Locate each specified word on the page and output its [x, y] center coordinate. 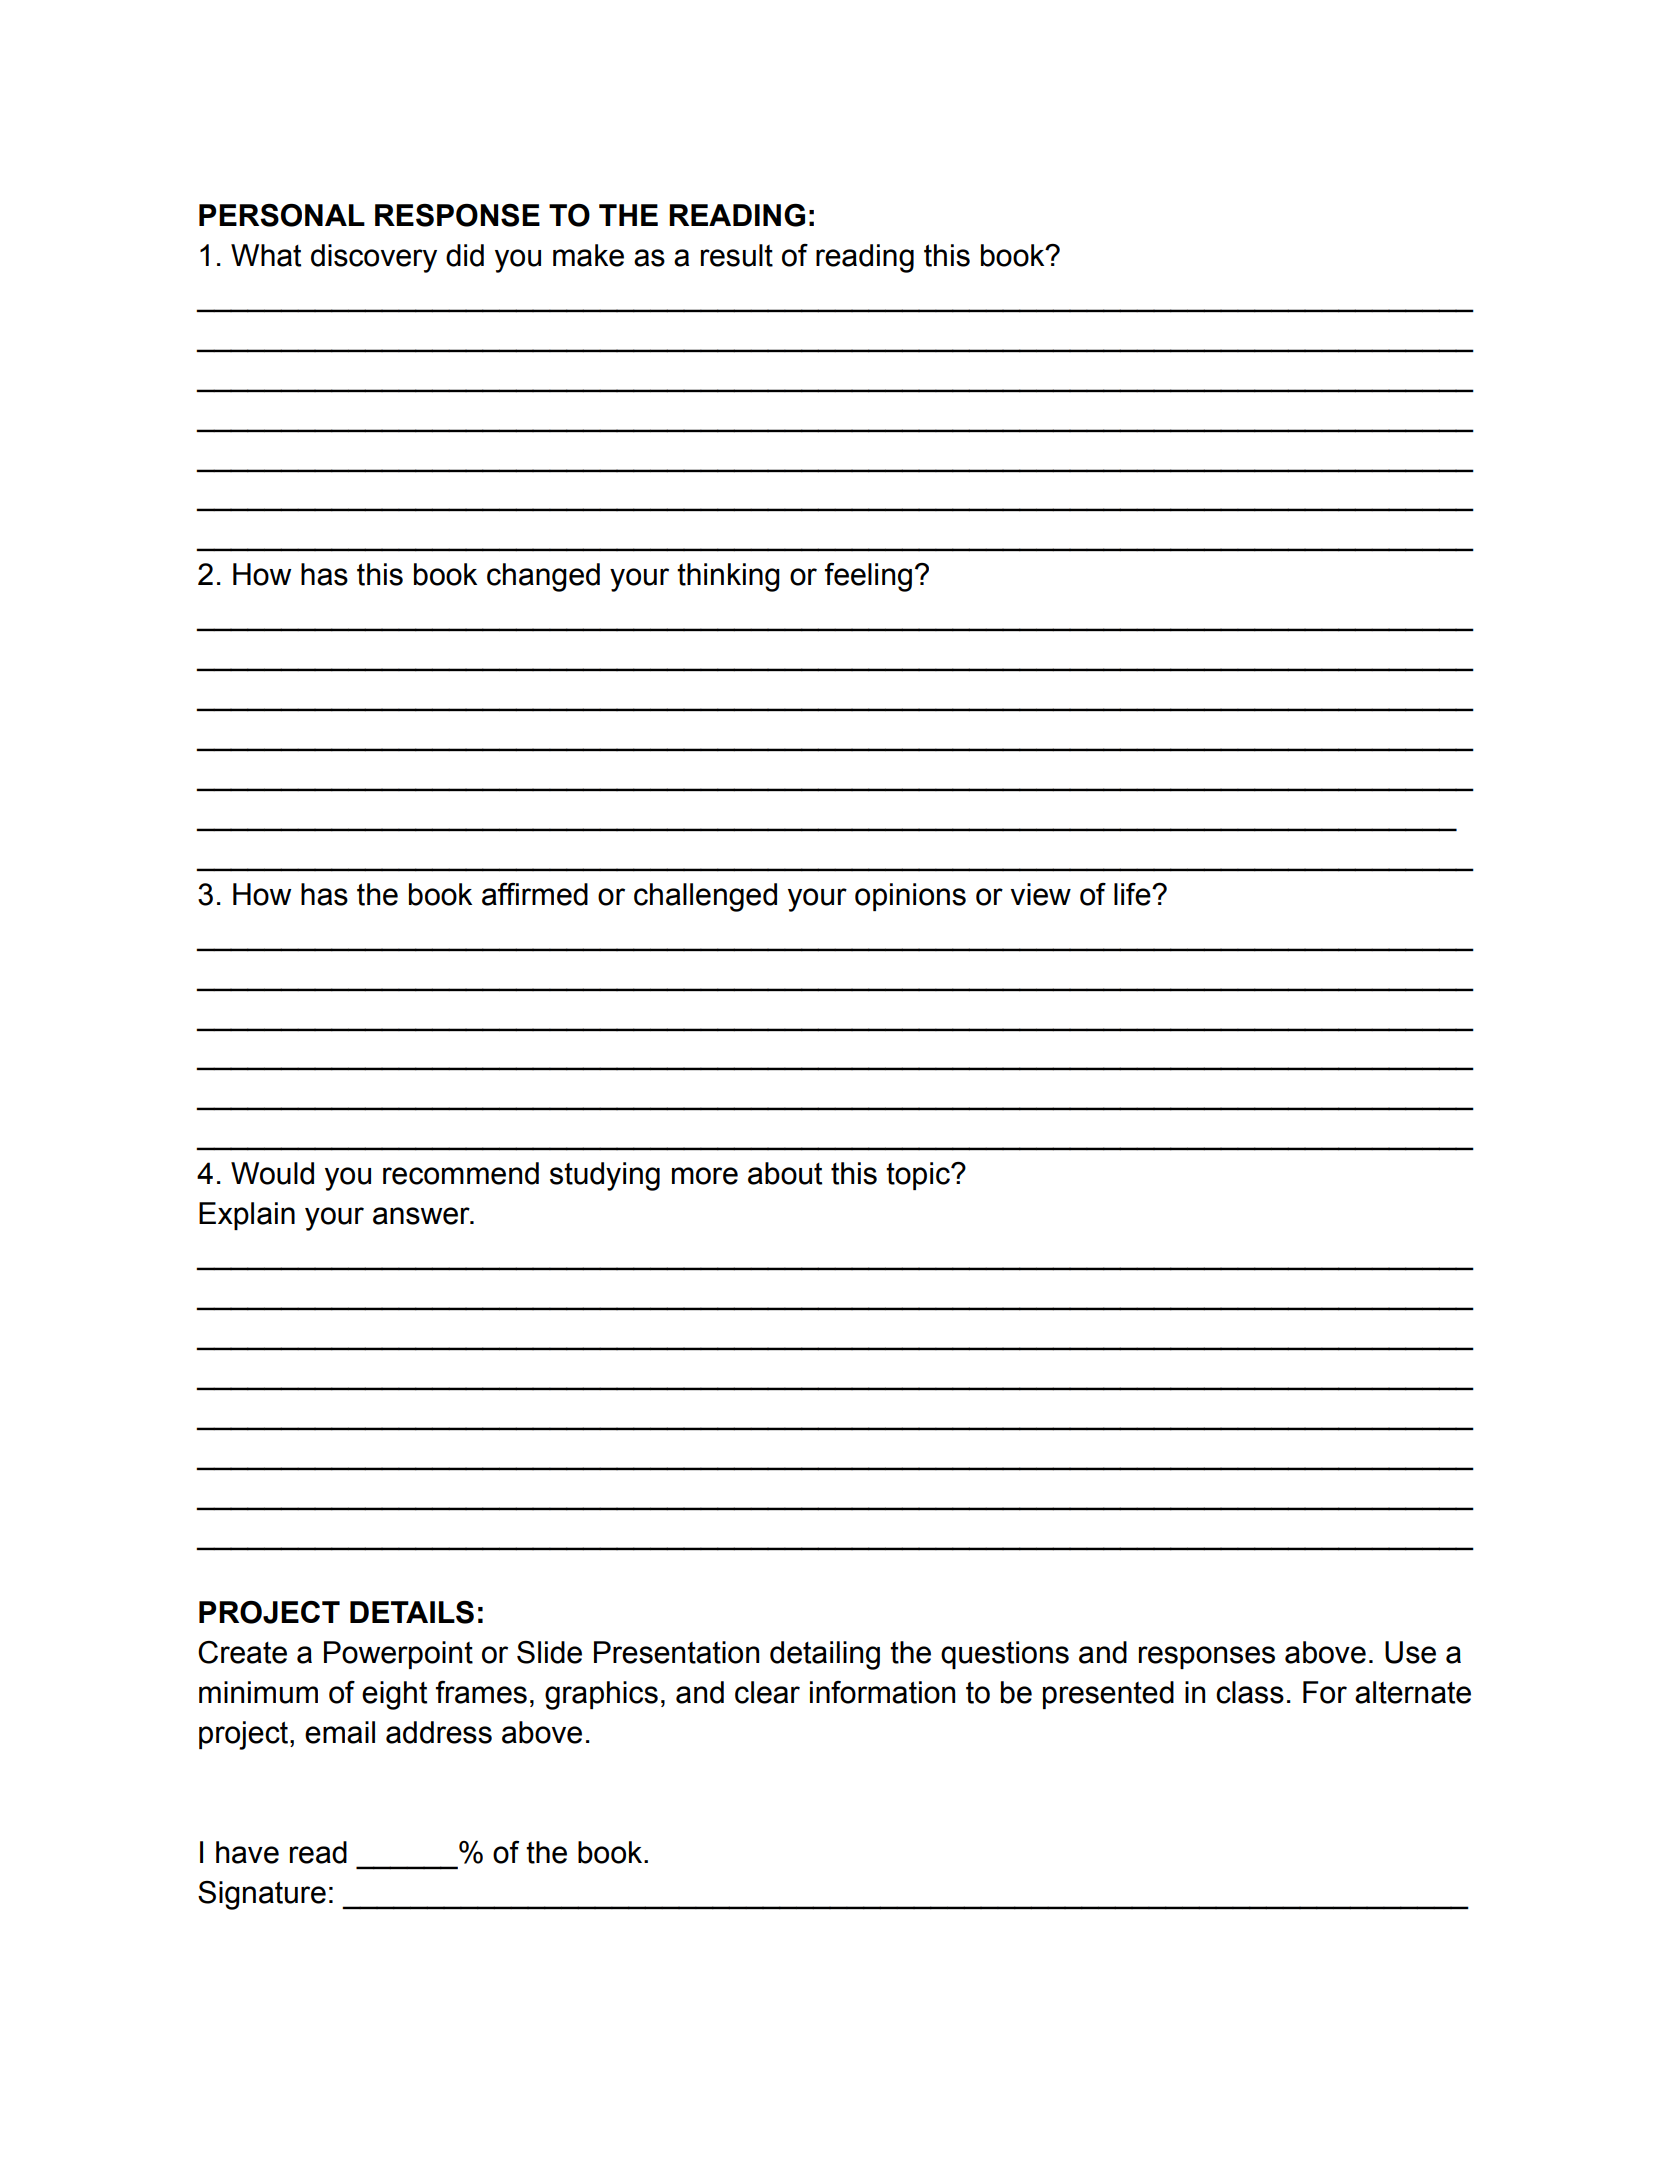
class [1250, 1692]
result [737, 255]
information [882, 1692]
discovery [374, 258]
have [247, 1852]
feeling [868, 577]
